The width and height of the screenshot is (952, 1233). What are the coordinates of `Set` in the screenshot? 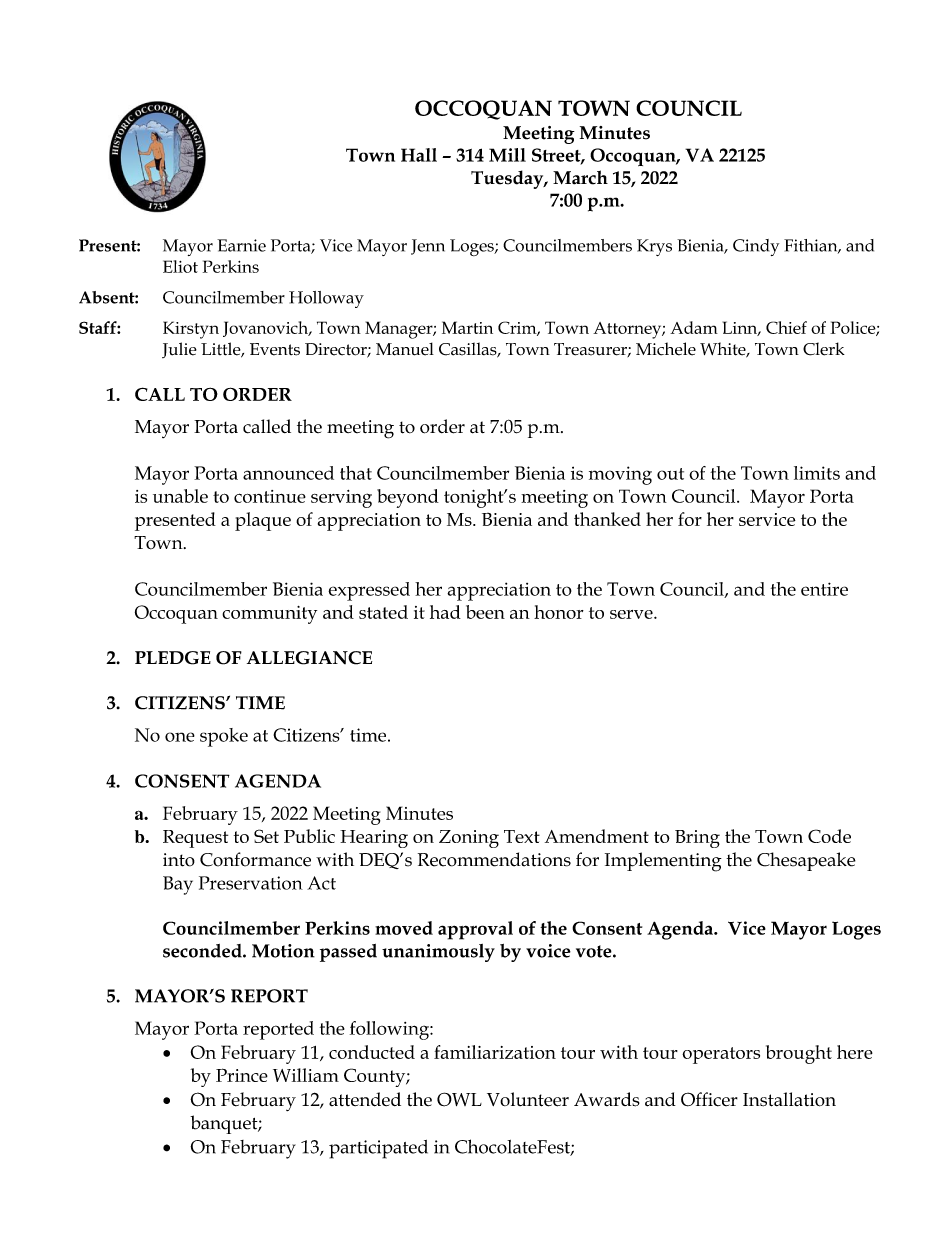 It's located at (266, 836).
